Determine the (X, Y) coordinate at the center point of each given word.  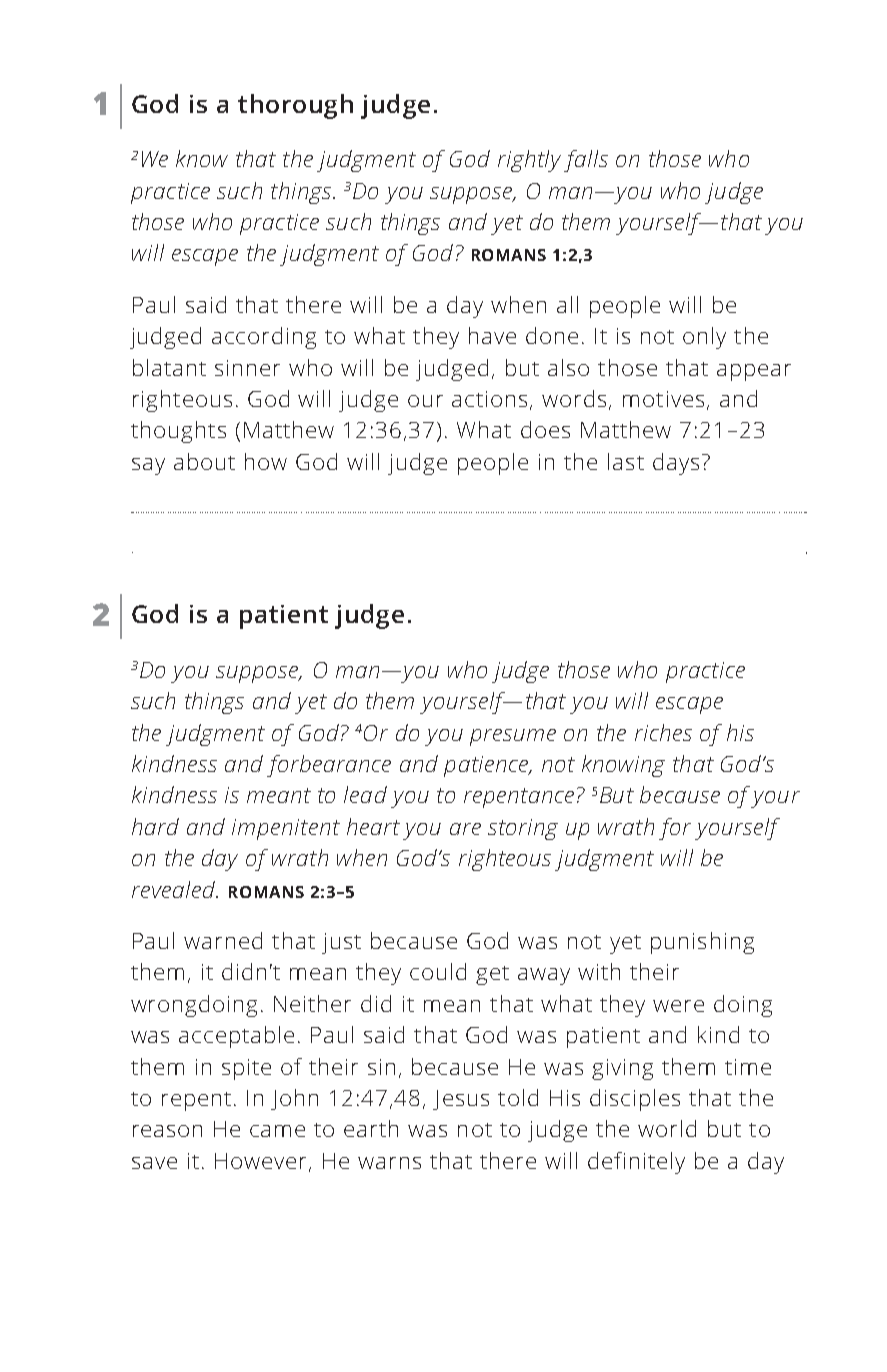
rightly (529, 161)
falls (586, 161)
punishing (702, 943)
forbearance (329, 766)
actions (491, 400)
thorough (295, 106)
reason (167, 1131)
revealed (174, 889)
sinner (247, 368)
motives (663, 399)
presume (513, 737)
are (465, 829)
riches (663, 732)
